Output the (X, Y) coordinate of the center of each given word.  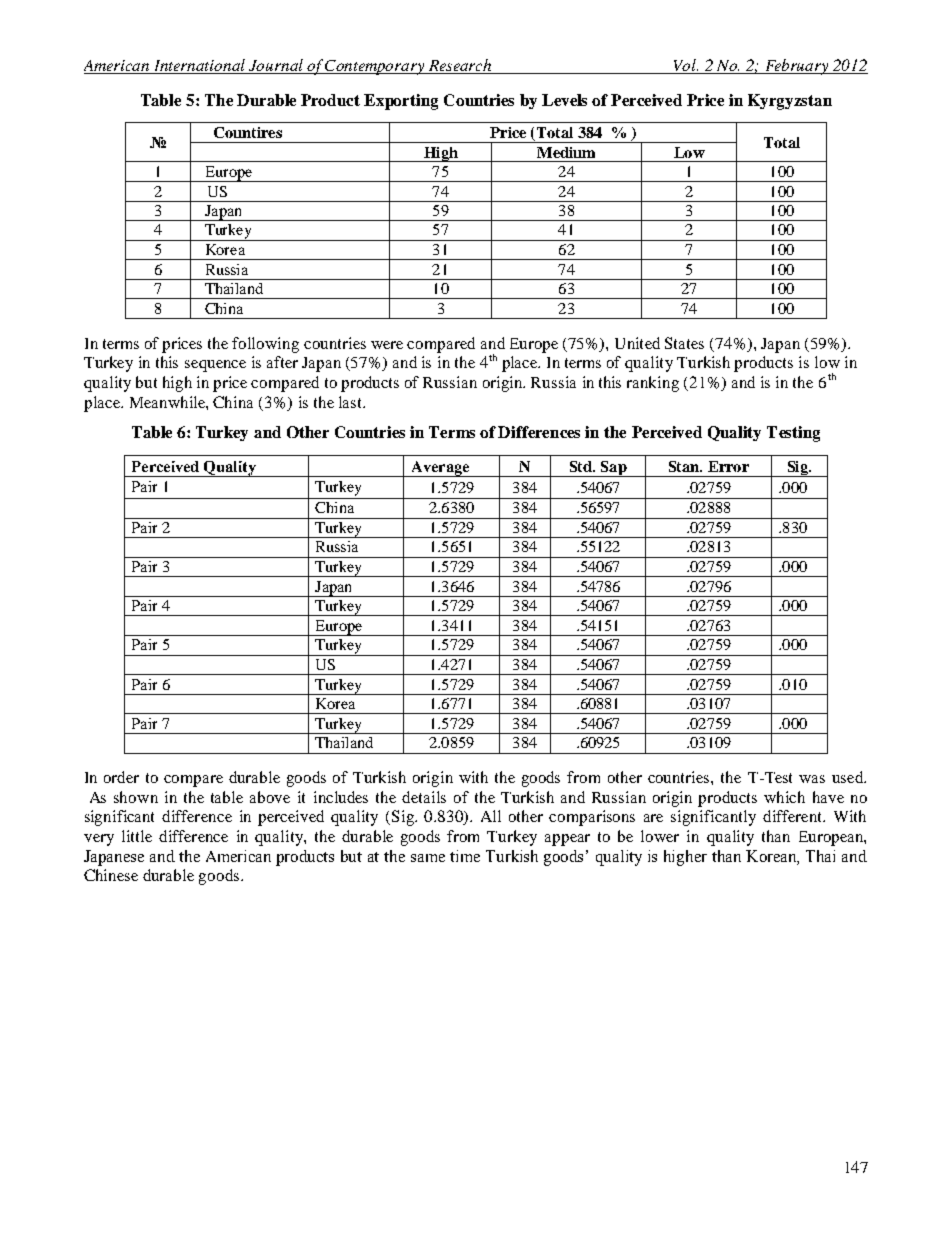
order (121, 777)
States (684, 343)
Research (460, 66)
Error (728, 466)
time (465, 856)
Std (582, 466)
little (137, 836)
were (387, 345)
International (200, 66)
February (796, 67)
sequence (215, 366)
